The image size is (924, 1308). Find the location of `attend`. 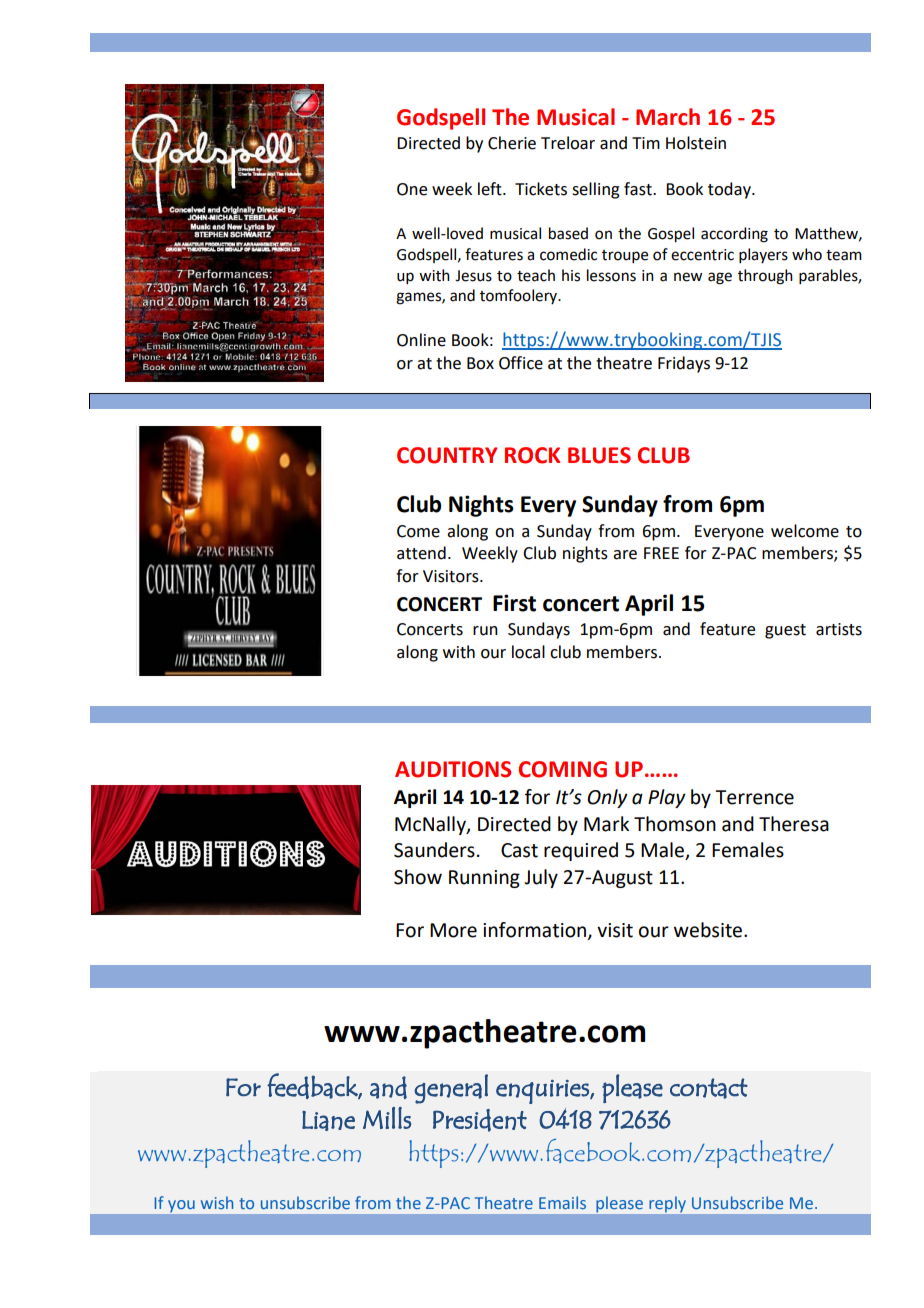

attend is located at coordinates (421, 553).
